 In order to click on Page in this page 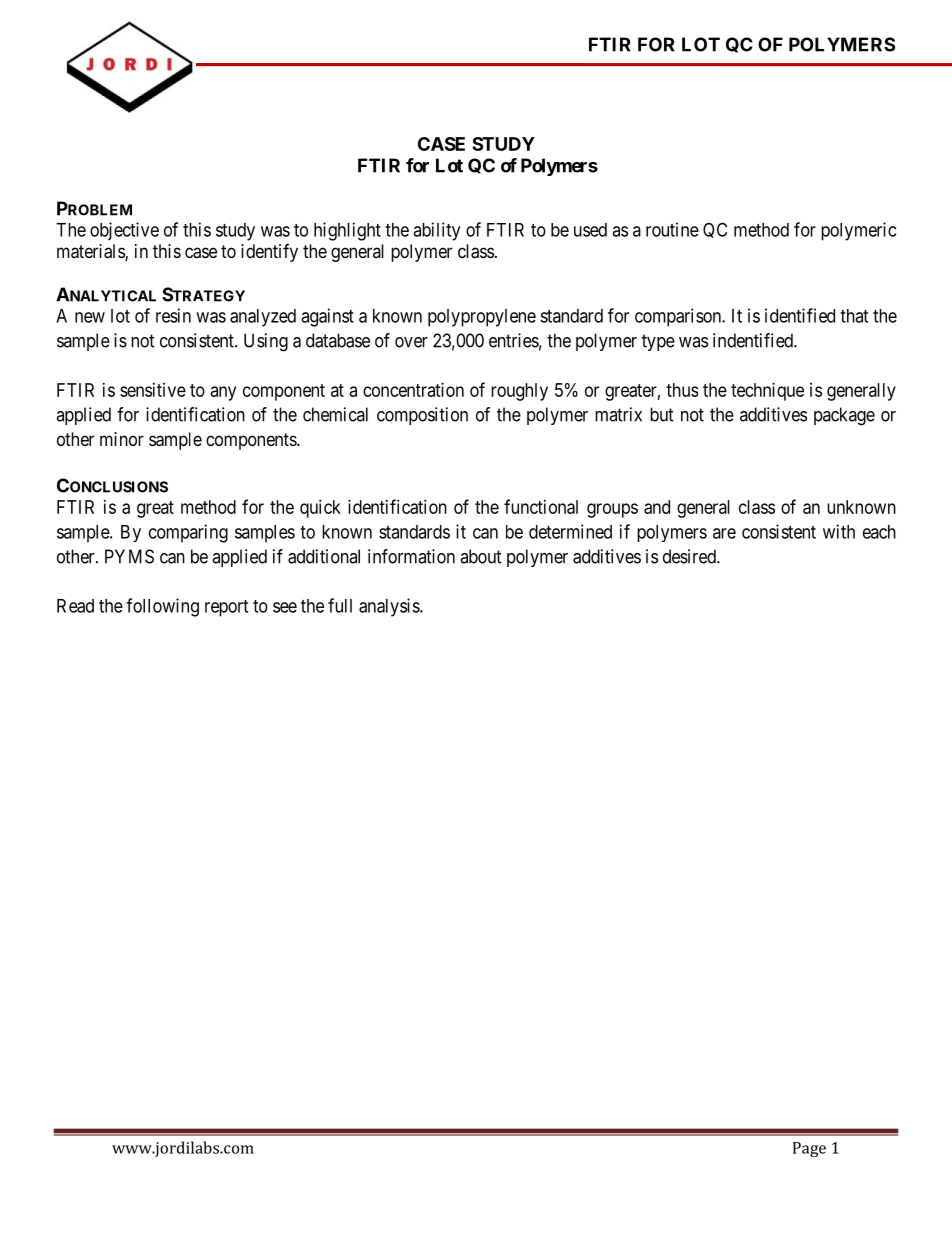, I will do `click(809, 1149)`.
